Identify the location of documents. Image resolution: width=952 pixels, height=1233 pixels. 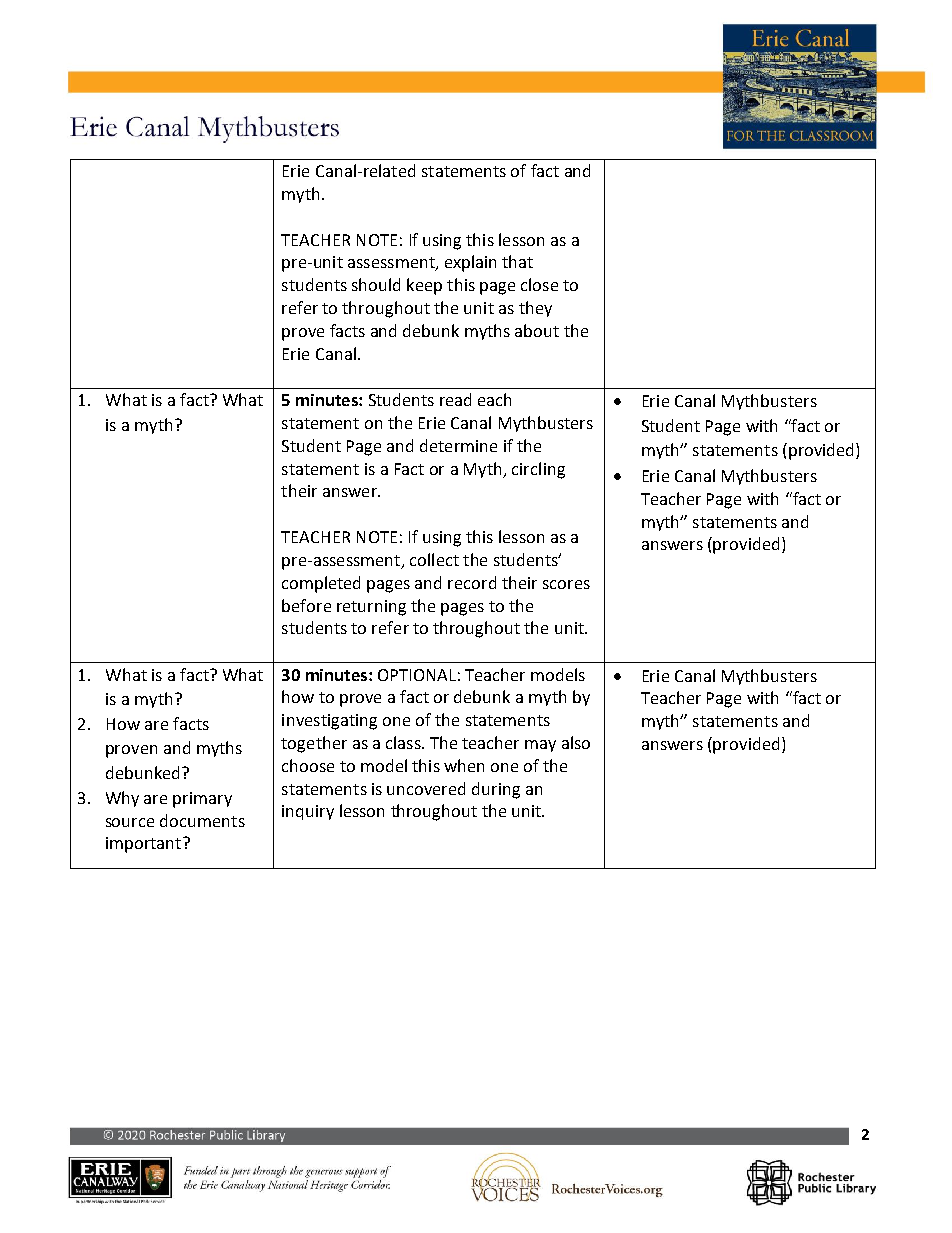
(202, 820).
